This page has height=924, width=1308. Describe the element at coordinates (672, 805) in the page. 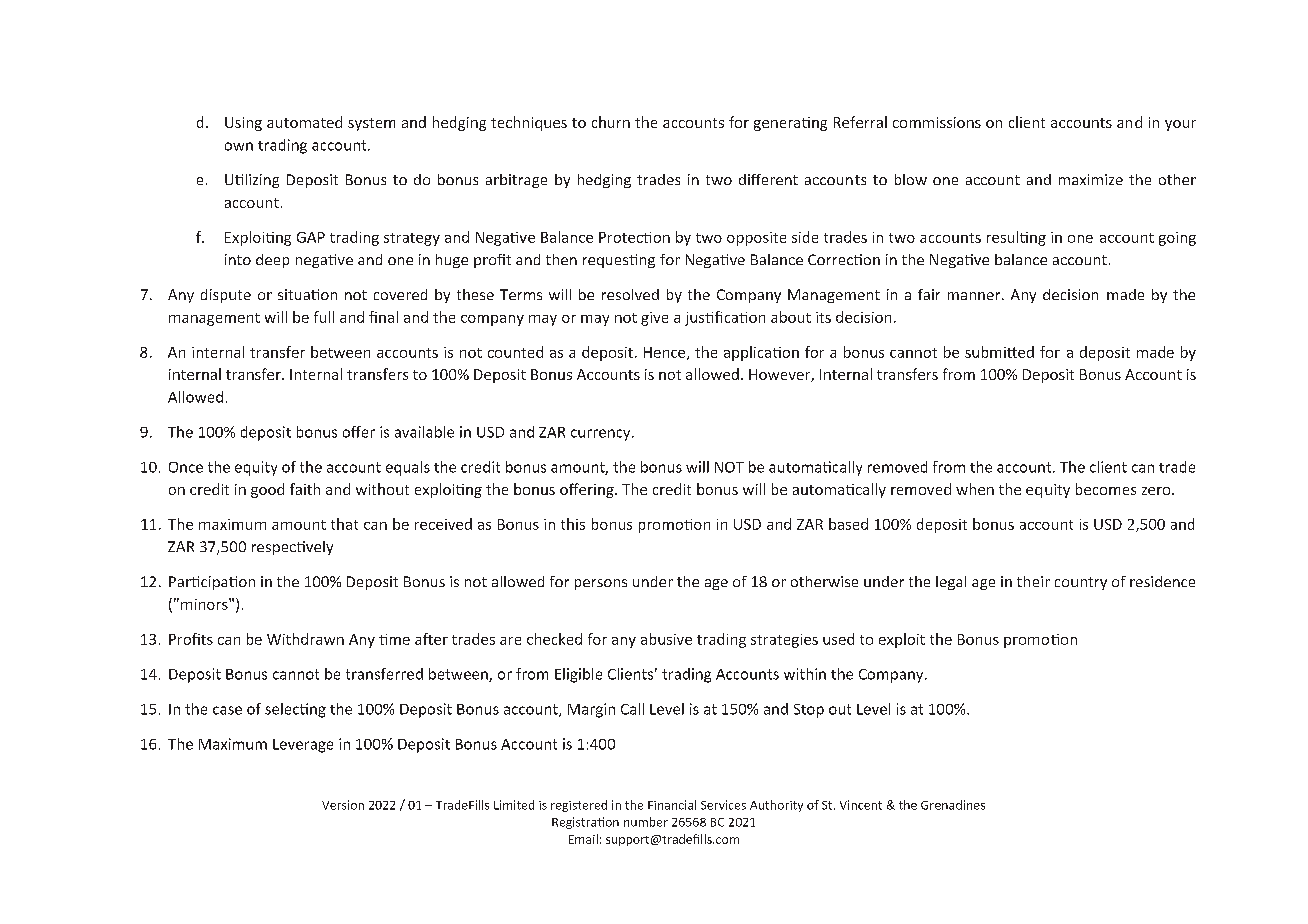

I see `Financial` at that location.
